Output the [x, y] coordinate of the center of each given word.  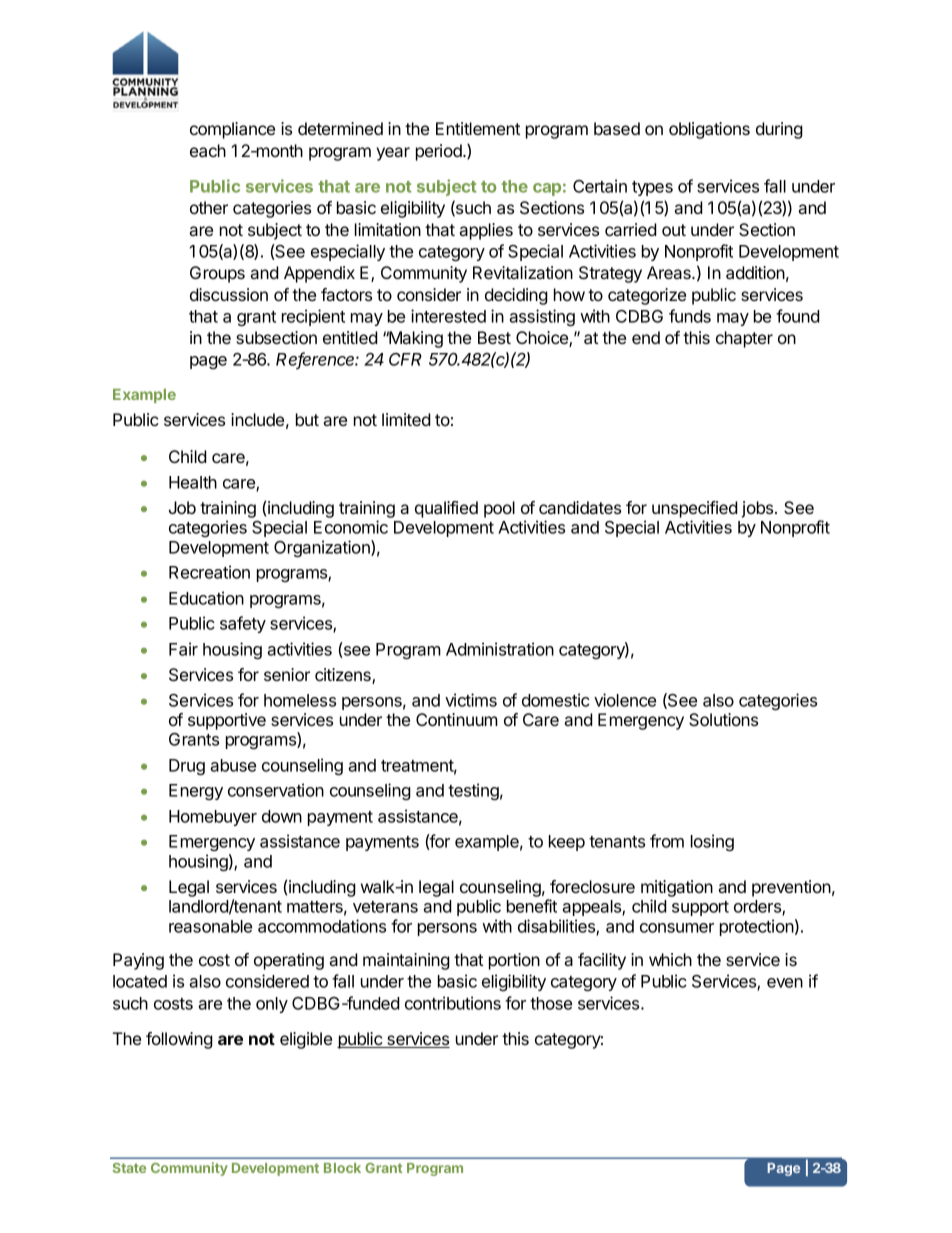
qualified [446, 509]
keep [567, 843]
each [208, 150]
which [670, 959]
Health [193, 482]
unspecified [695, 509]
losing [712, 842]
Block [342, 1168]
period [440, 152]
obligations [709, 130]
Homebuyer [213, 818]
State [129, 1168]
